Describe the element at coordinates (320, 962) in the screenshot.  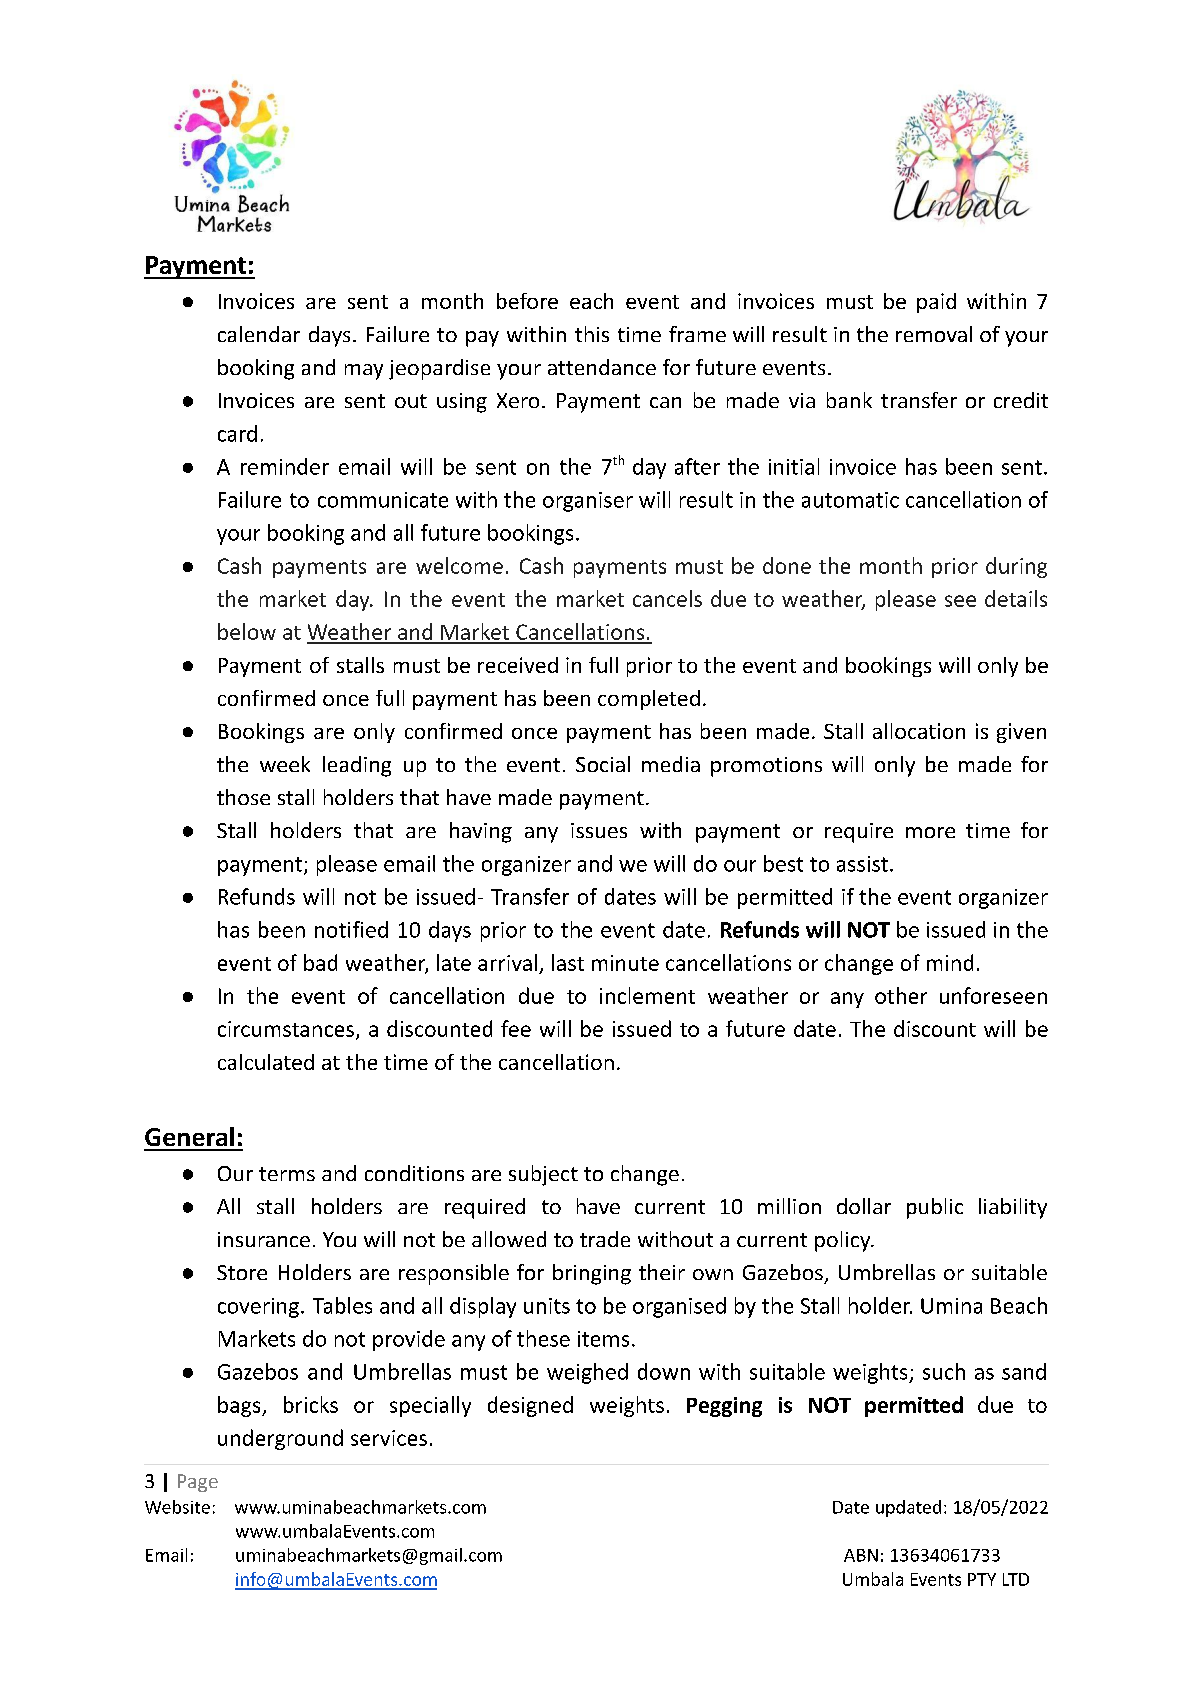
I see `bad` at that location.
